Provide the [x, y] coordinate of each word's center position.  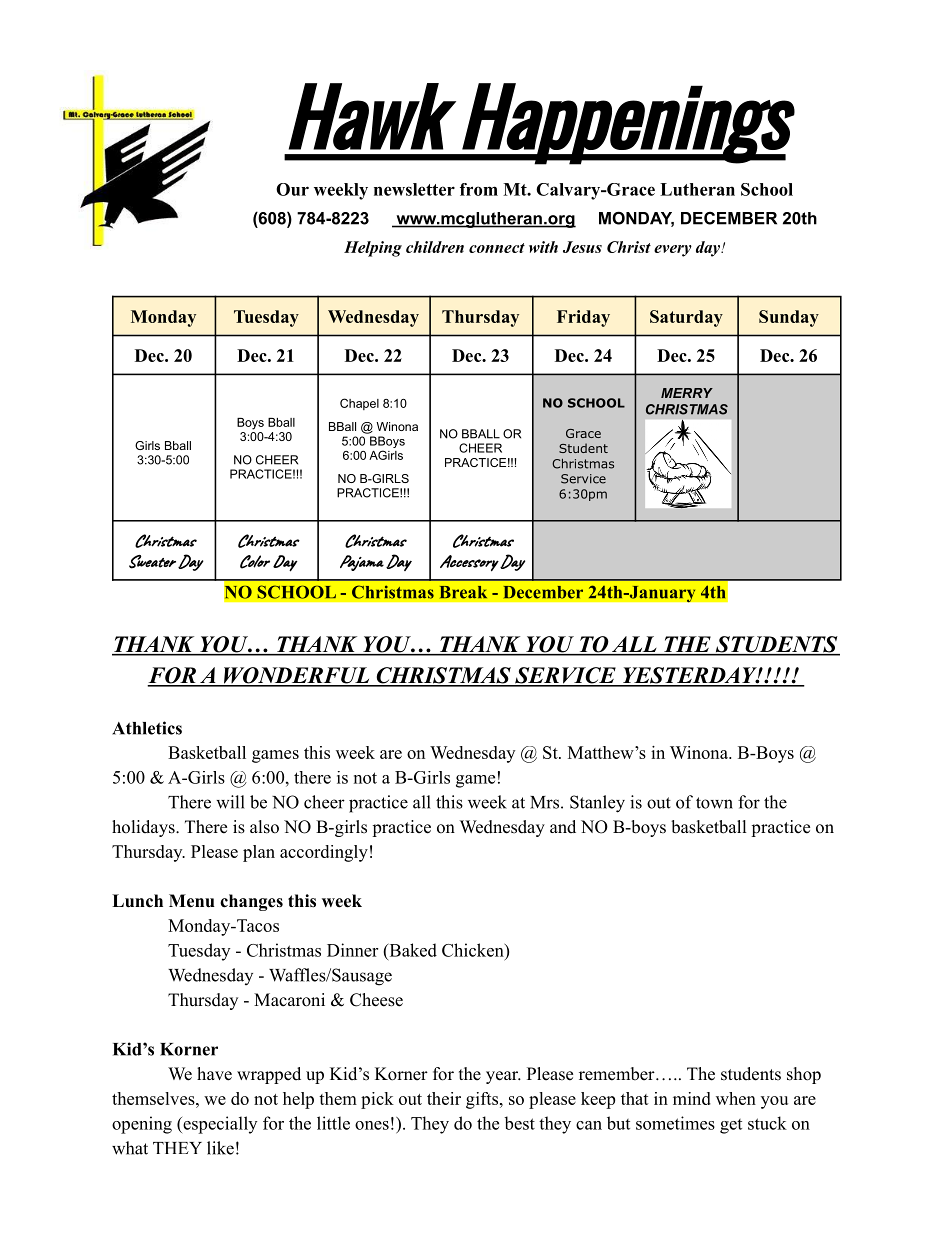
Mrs [544, 802]
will [230, 802]
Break [463, 592]
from [479, 189]
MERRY [687, 393]
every [673, 251]
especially [219, 1125]
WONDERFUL [296, 676]
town [714, 803]
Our [292, 189]
